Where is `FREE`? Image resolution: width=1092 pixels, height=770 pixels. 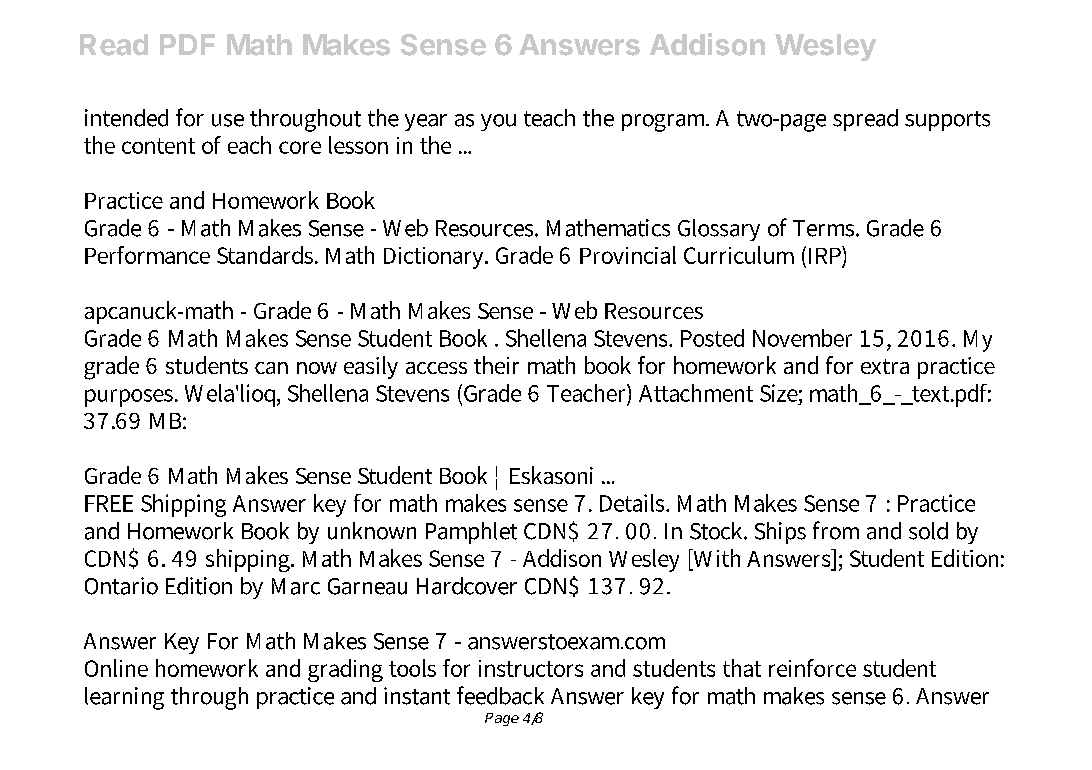 FREE is located at coordinates (109, 503).
